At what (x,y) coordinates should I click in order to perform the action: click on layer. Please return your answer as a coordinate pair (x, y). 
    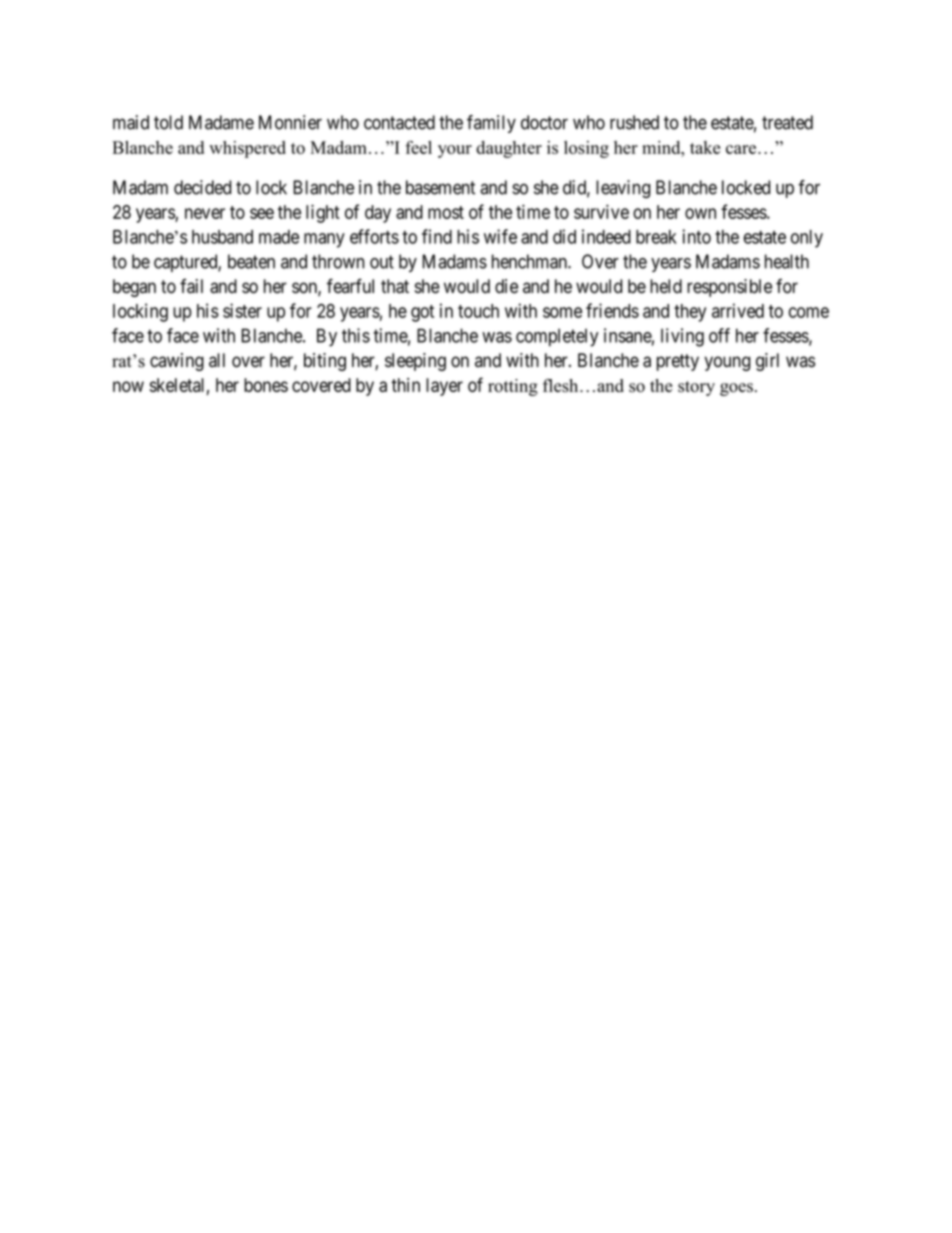
    Looking at the image, I should click on (444, 387).
